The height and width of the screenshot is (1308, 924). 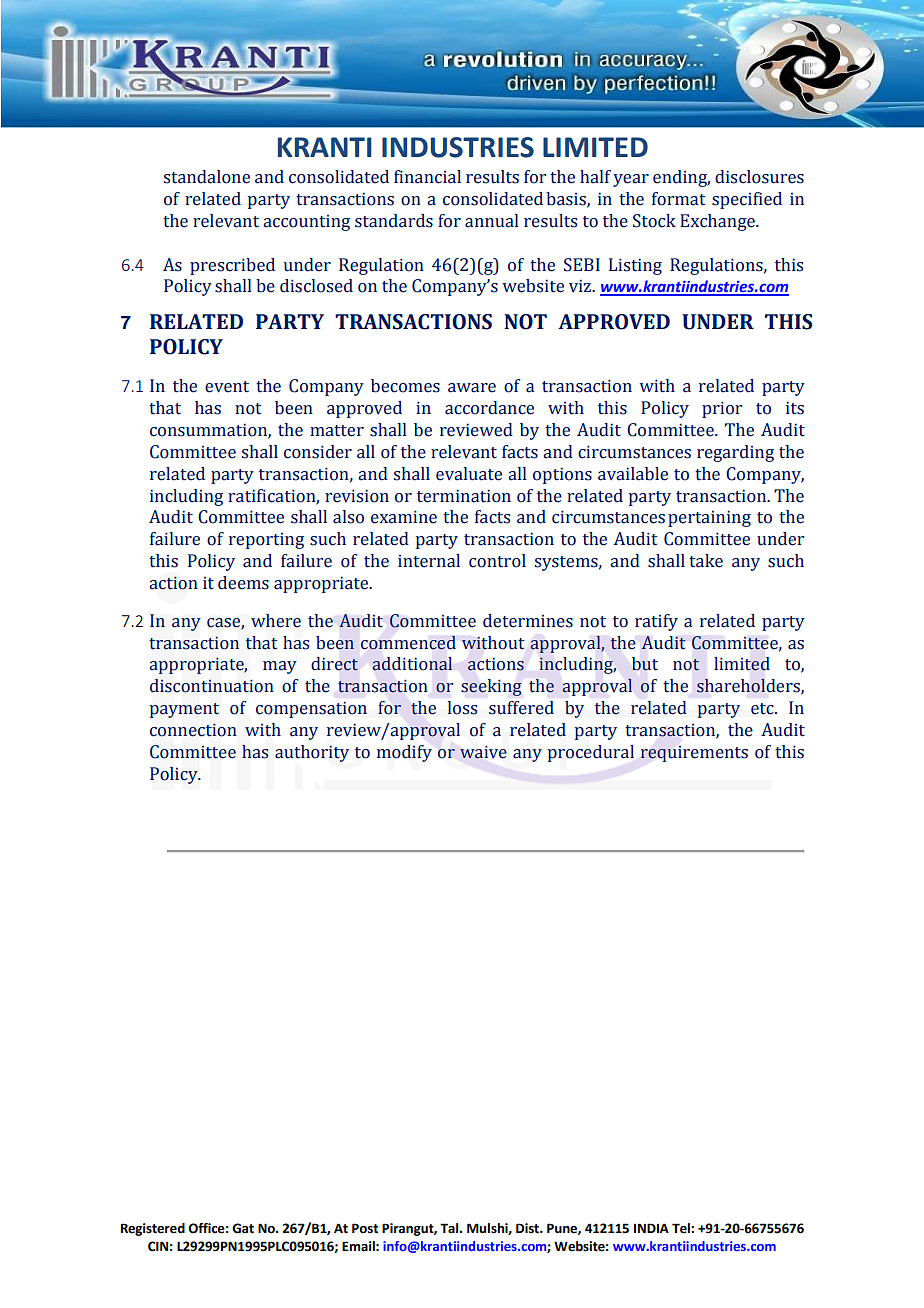 I want to click on reporting, so click(x=266, y=541).
